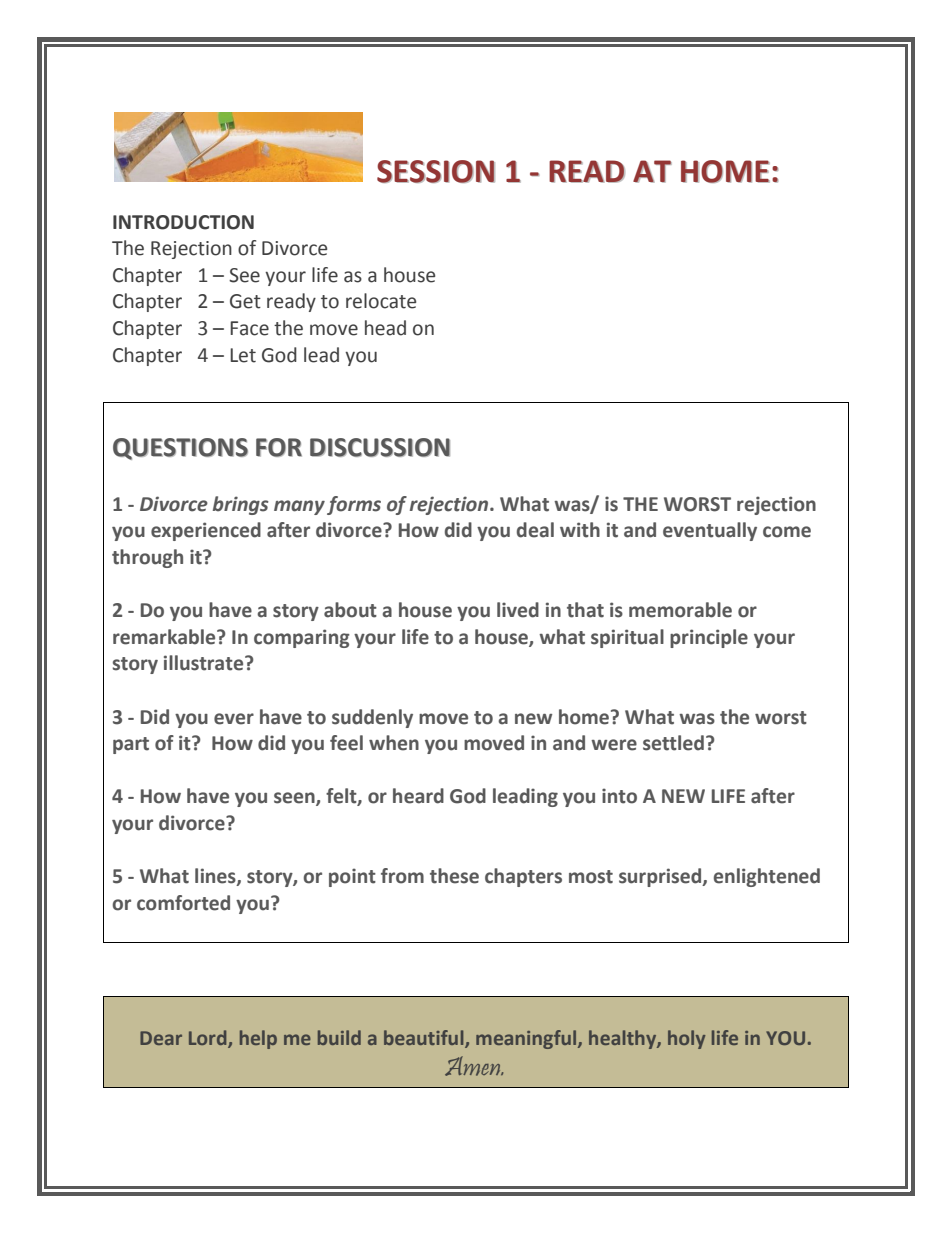 Image resolution: width=952 pixels, height=1233 pixels. What do you see at coordinates (381, 301) in the document?
I see `relocate` at bounding box center [381, 301].
